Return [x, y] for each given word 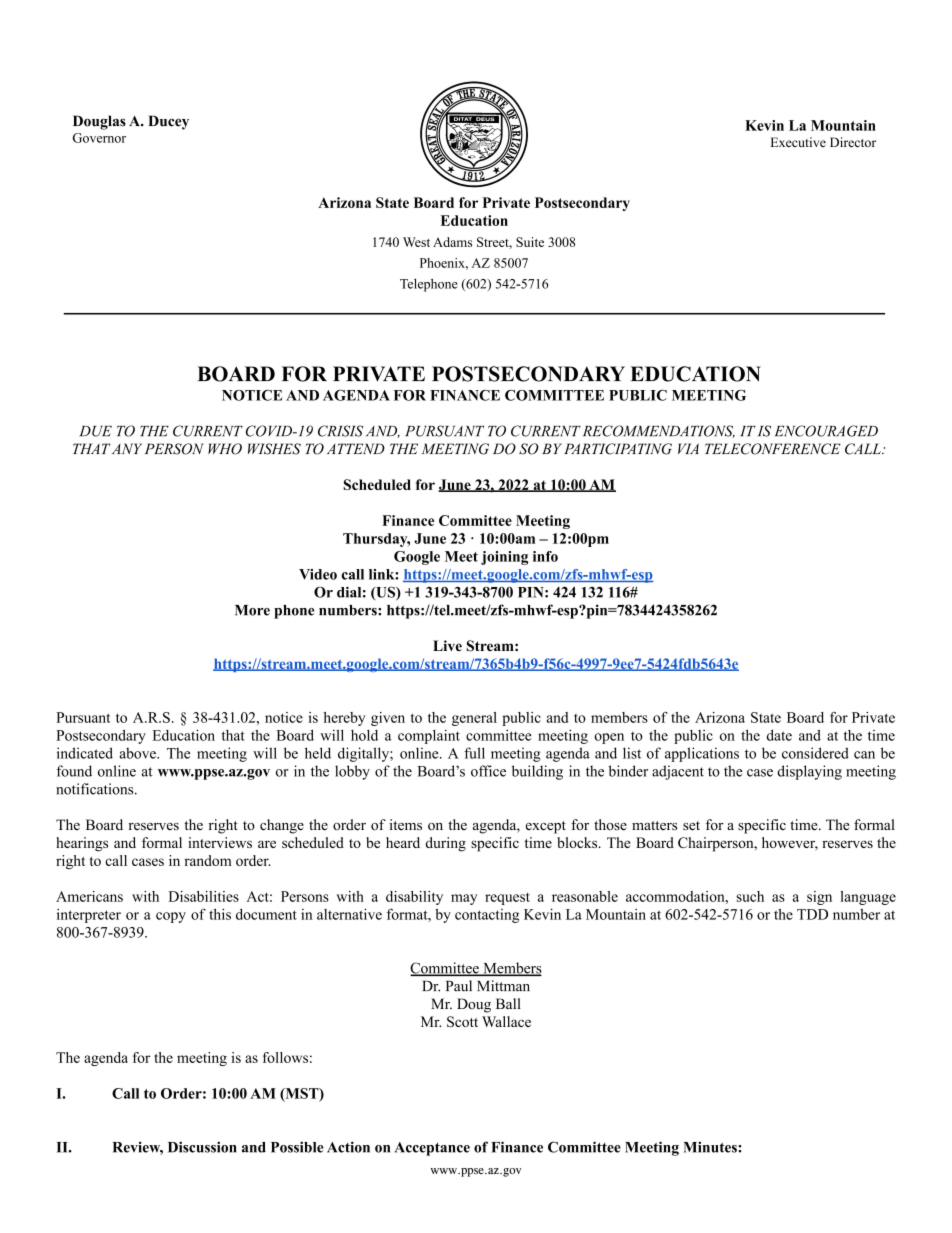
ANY [127, 448]
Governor [99, 138]
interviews [220, 842]
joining [504, 558]
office [488, 771]
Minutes [711, 1147]
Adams [452, 242]
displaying [809, 772]
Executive [798, 142]
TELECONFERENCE [773, 449]
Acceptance [432, 1149]
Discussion [202, 1147]
